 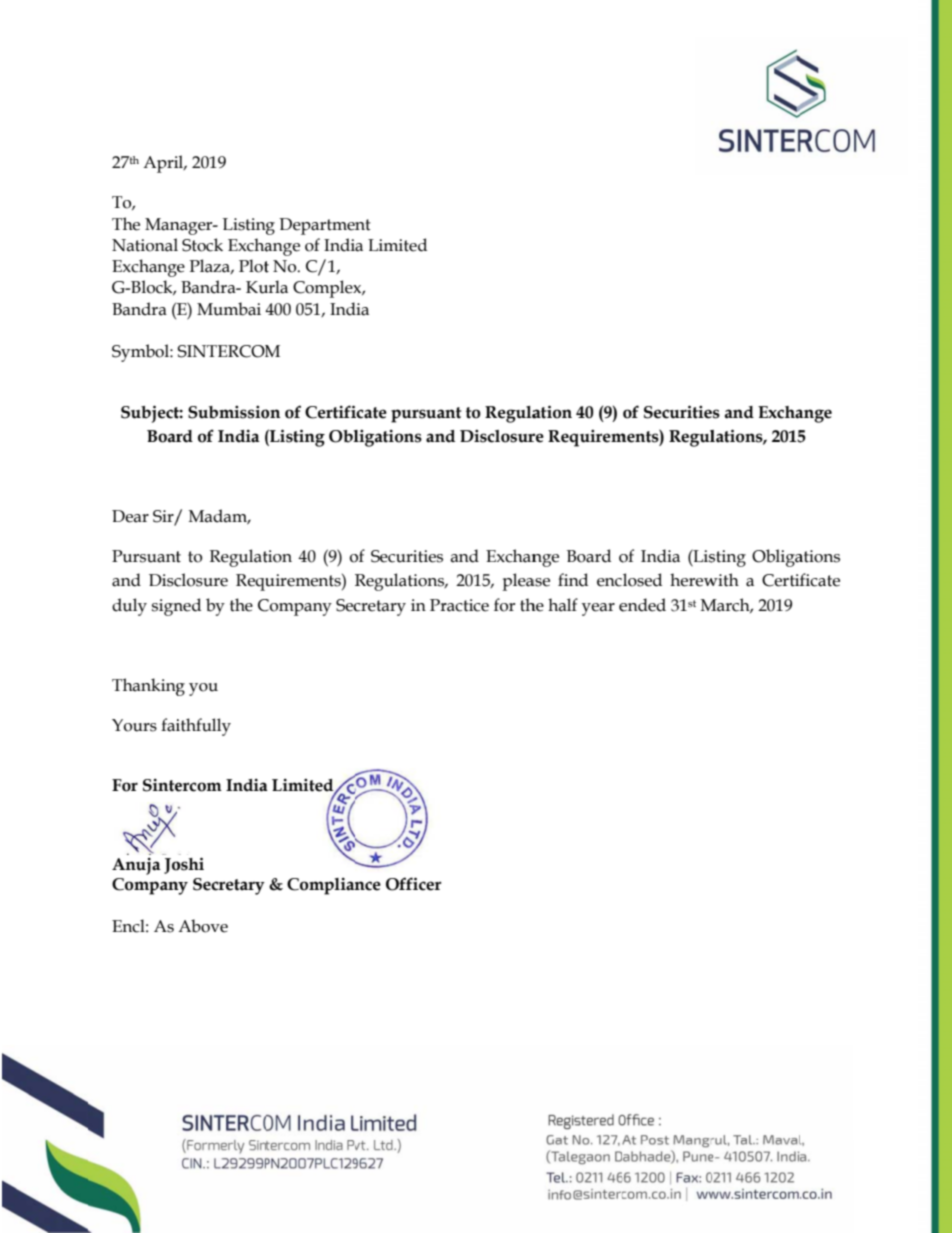 I want to click on Plot, so click(x=254, y=266).
